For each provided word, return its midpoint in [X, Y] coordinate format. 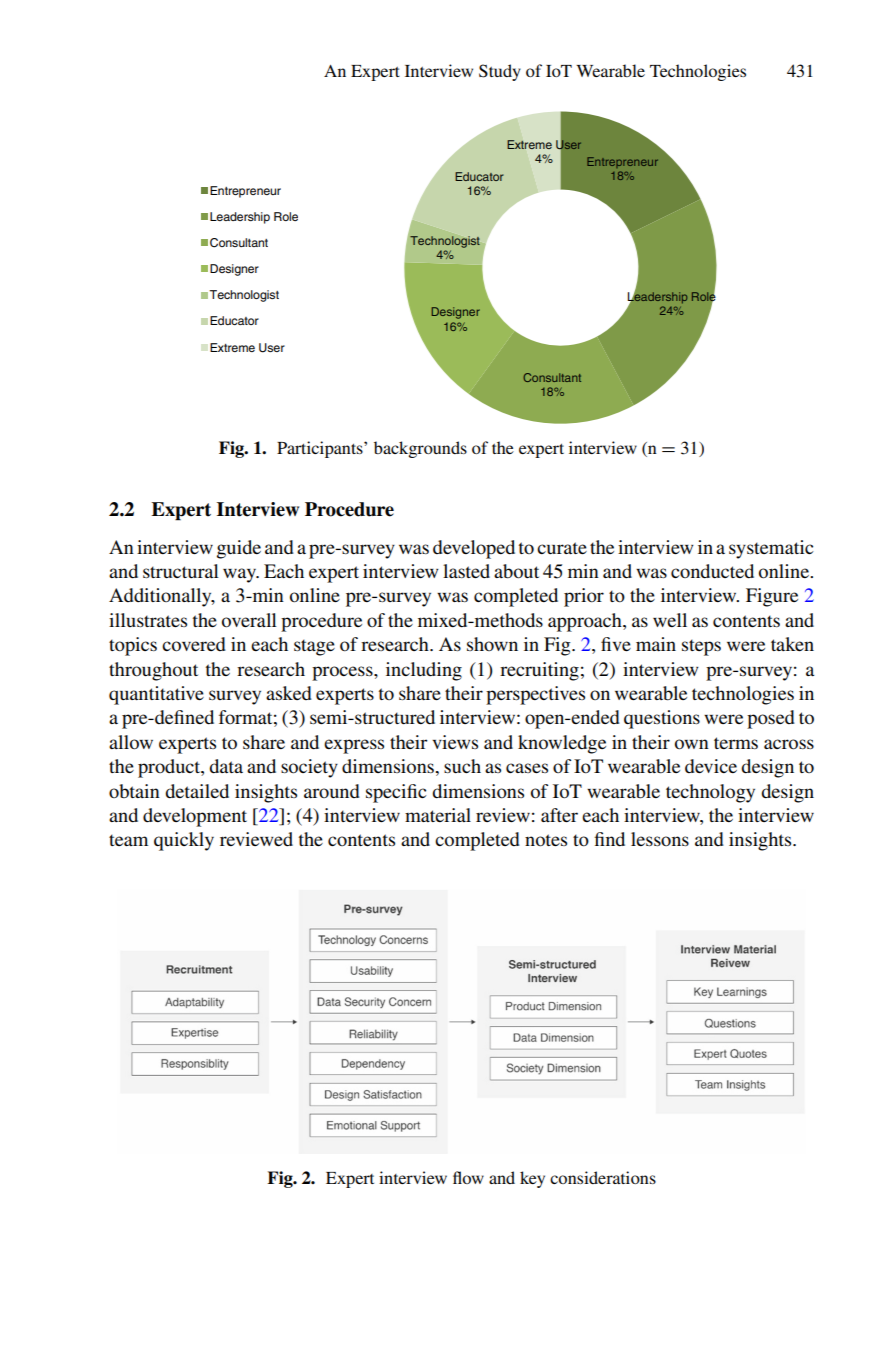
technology [710, 793]
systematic [771, 549]
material [438, 815]
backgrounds [420, 449]
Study [500, 72]
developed [474, 549]
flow [468, 1177]
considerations [603, 1177]
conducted [712, 571]
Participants [321, 449]
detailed [197, 791]
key [532, 1179]
